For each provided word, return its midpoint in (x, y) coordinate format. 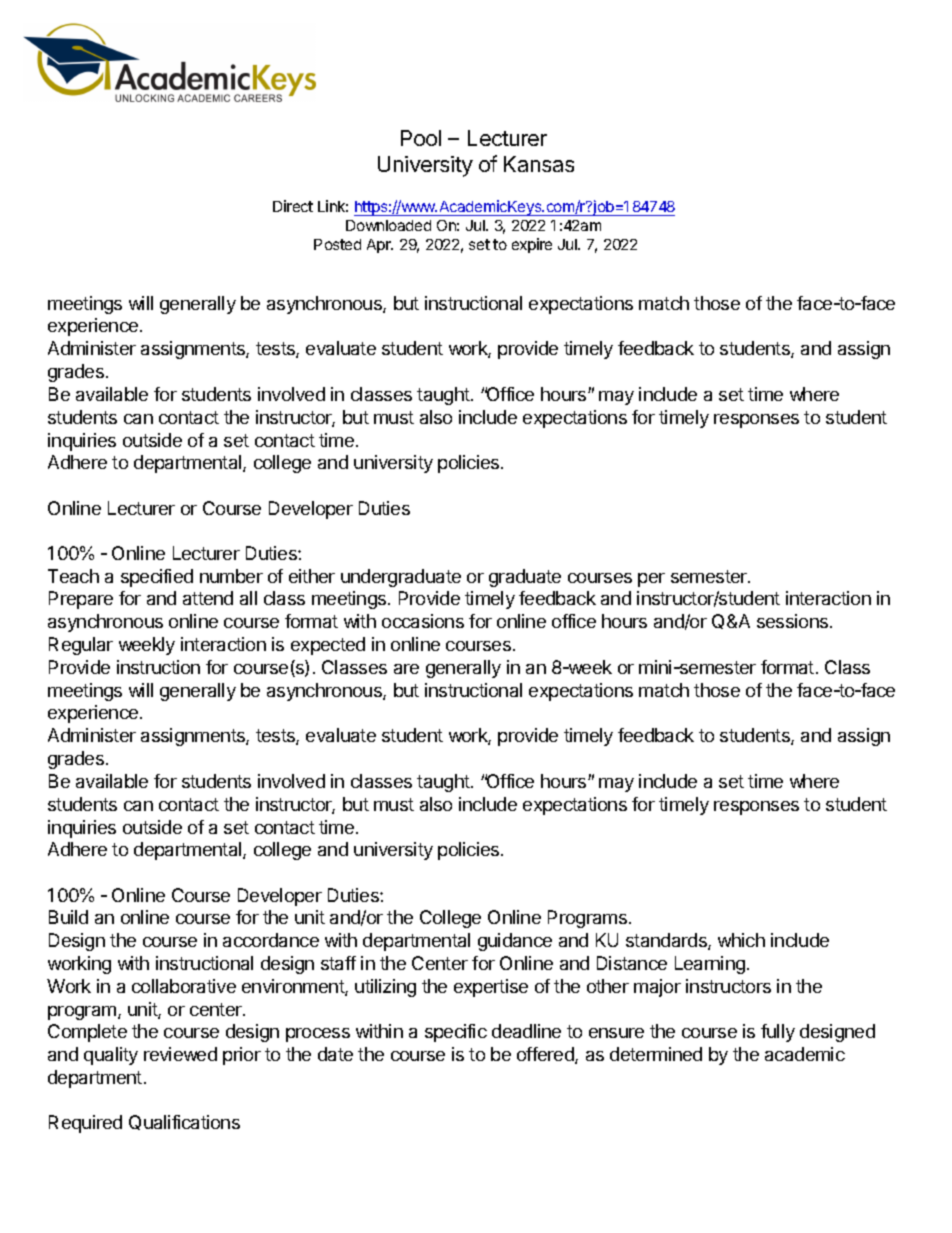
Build (68, 917)
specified (157, 578)
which (741, 940)
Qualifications (184, 1122)
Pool (421, 138)
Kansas (539, 164)
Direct (293, 206)
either (312, 576)
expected (328, 646)
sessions (794, 621)
